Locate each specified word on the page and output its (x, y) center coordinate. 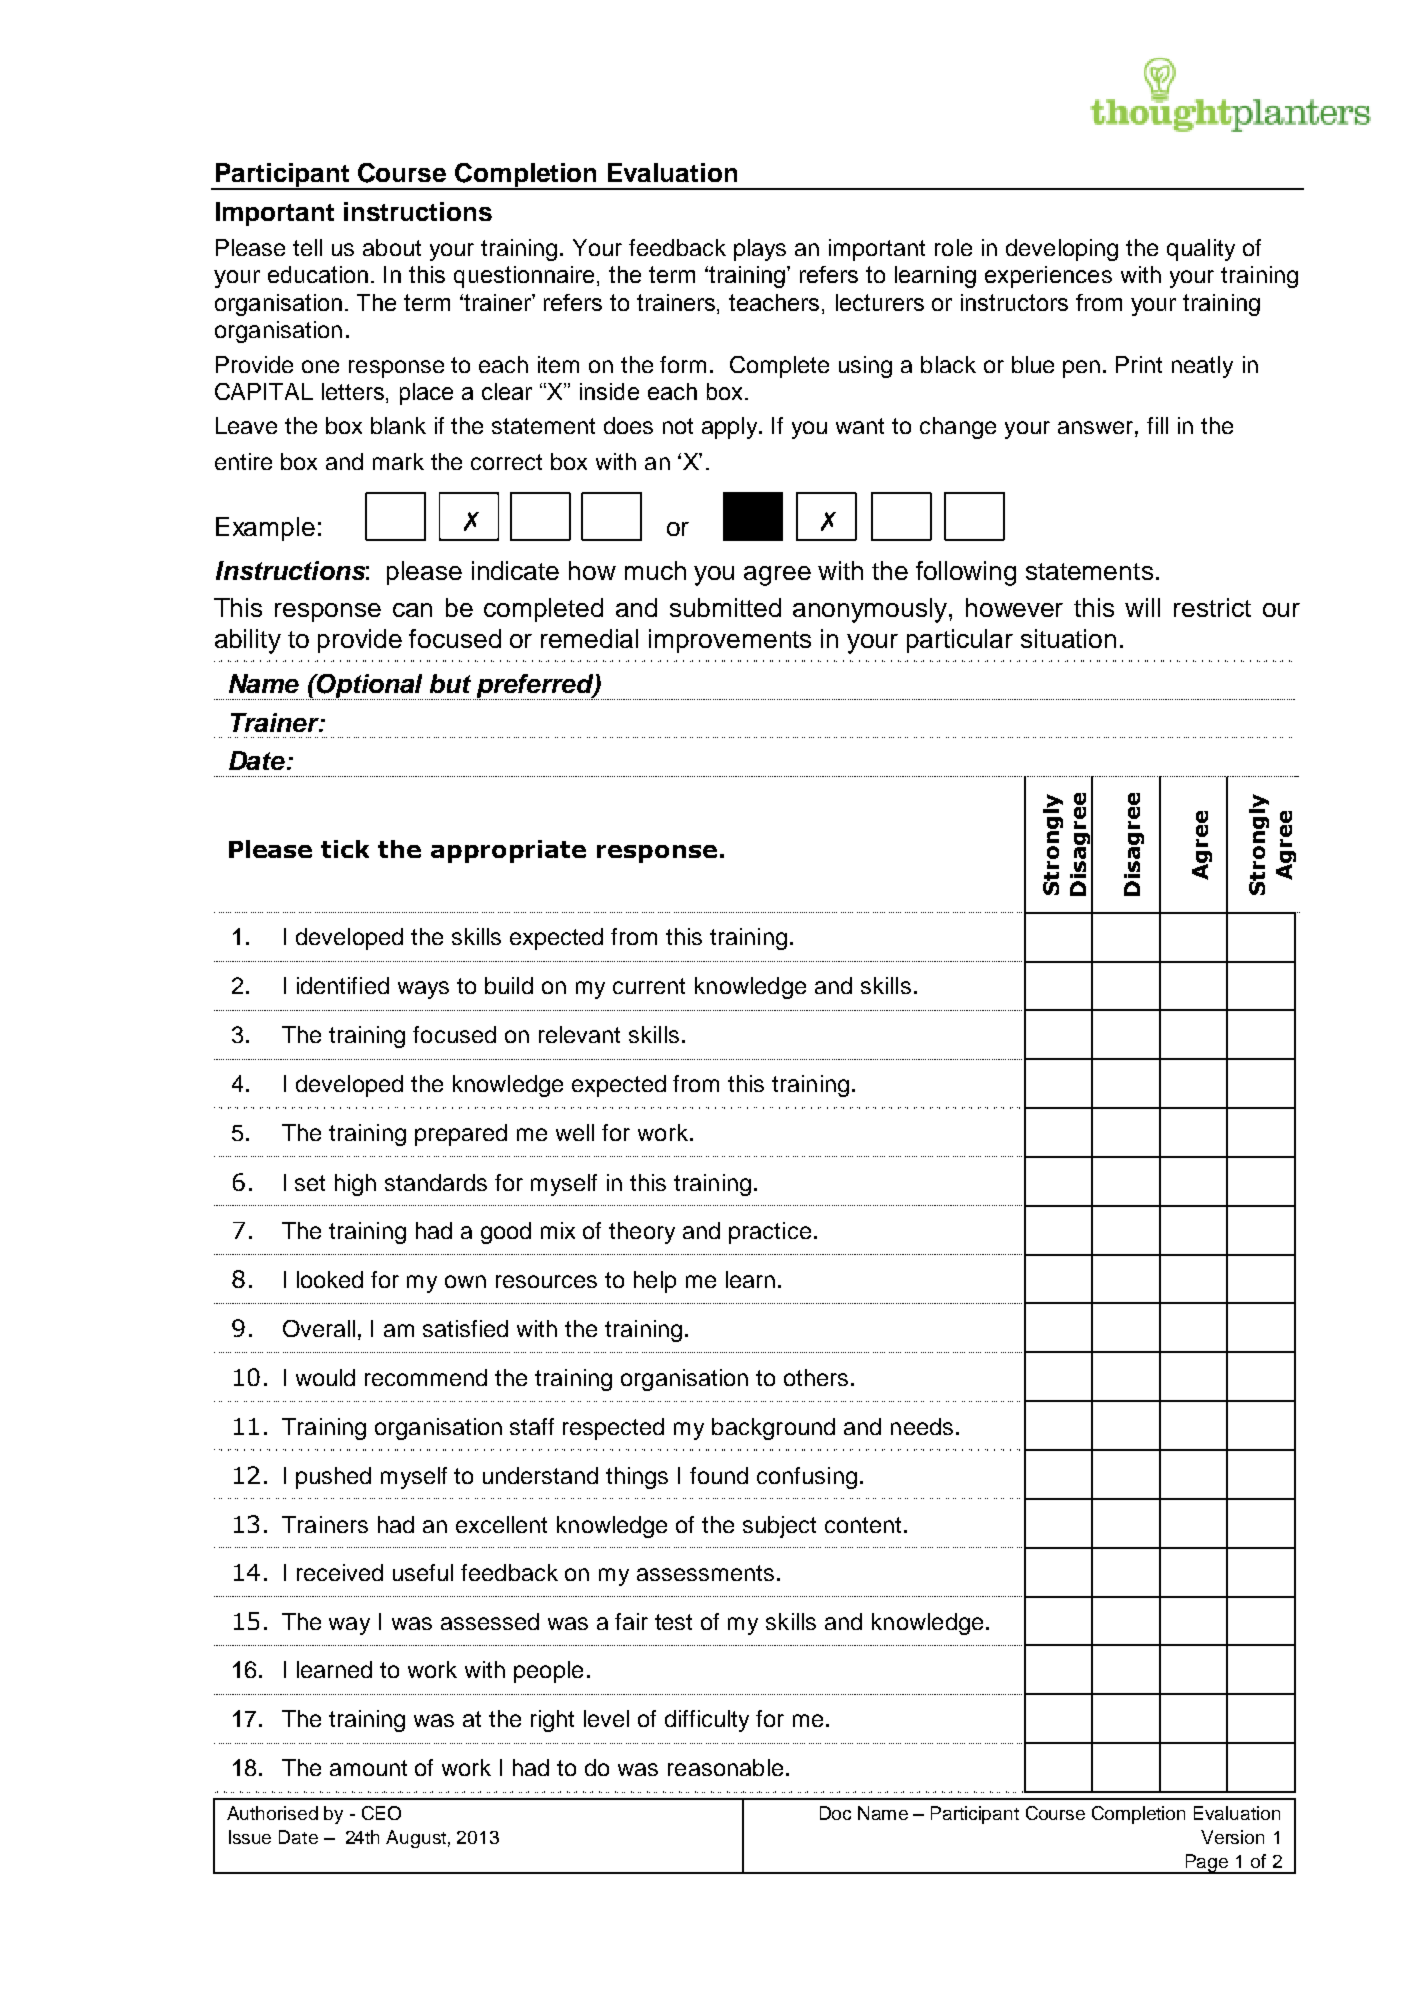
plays (760, 250)
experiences (1048, 277)
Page (1207, 1864)
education (318, 274)
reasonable (725, 1767)
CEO (381, 1813)
